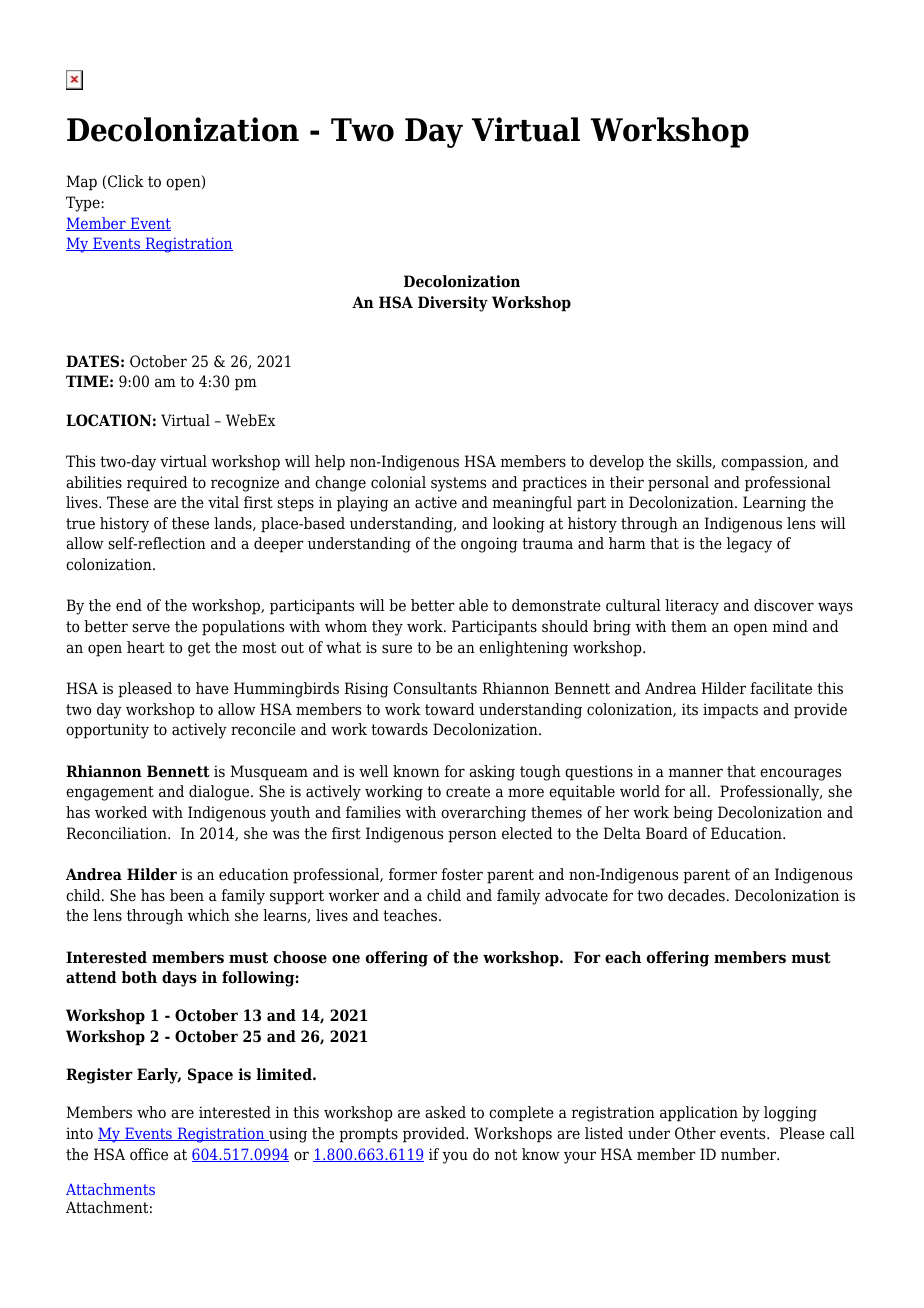 The height and width of the screenshot is (1308, 924). I want to click on get, so click(199, 649).
